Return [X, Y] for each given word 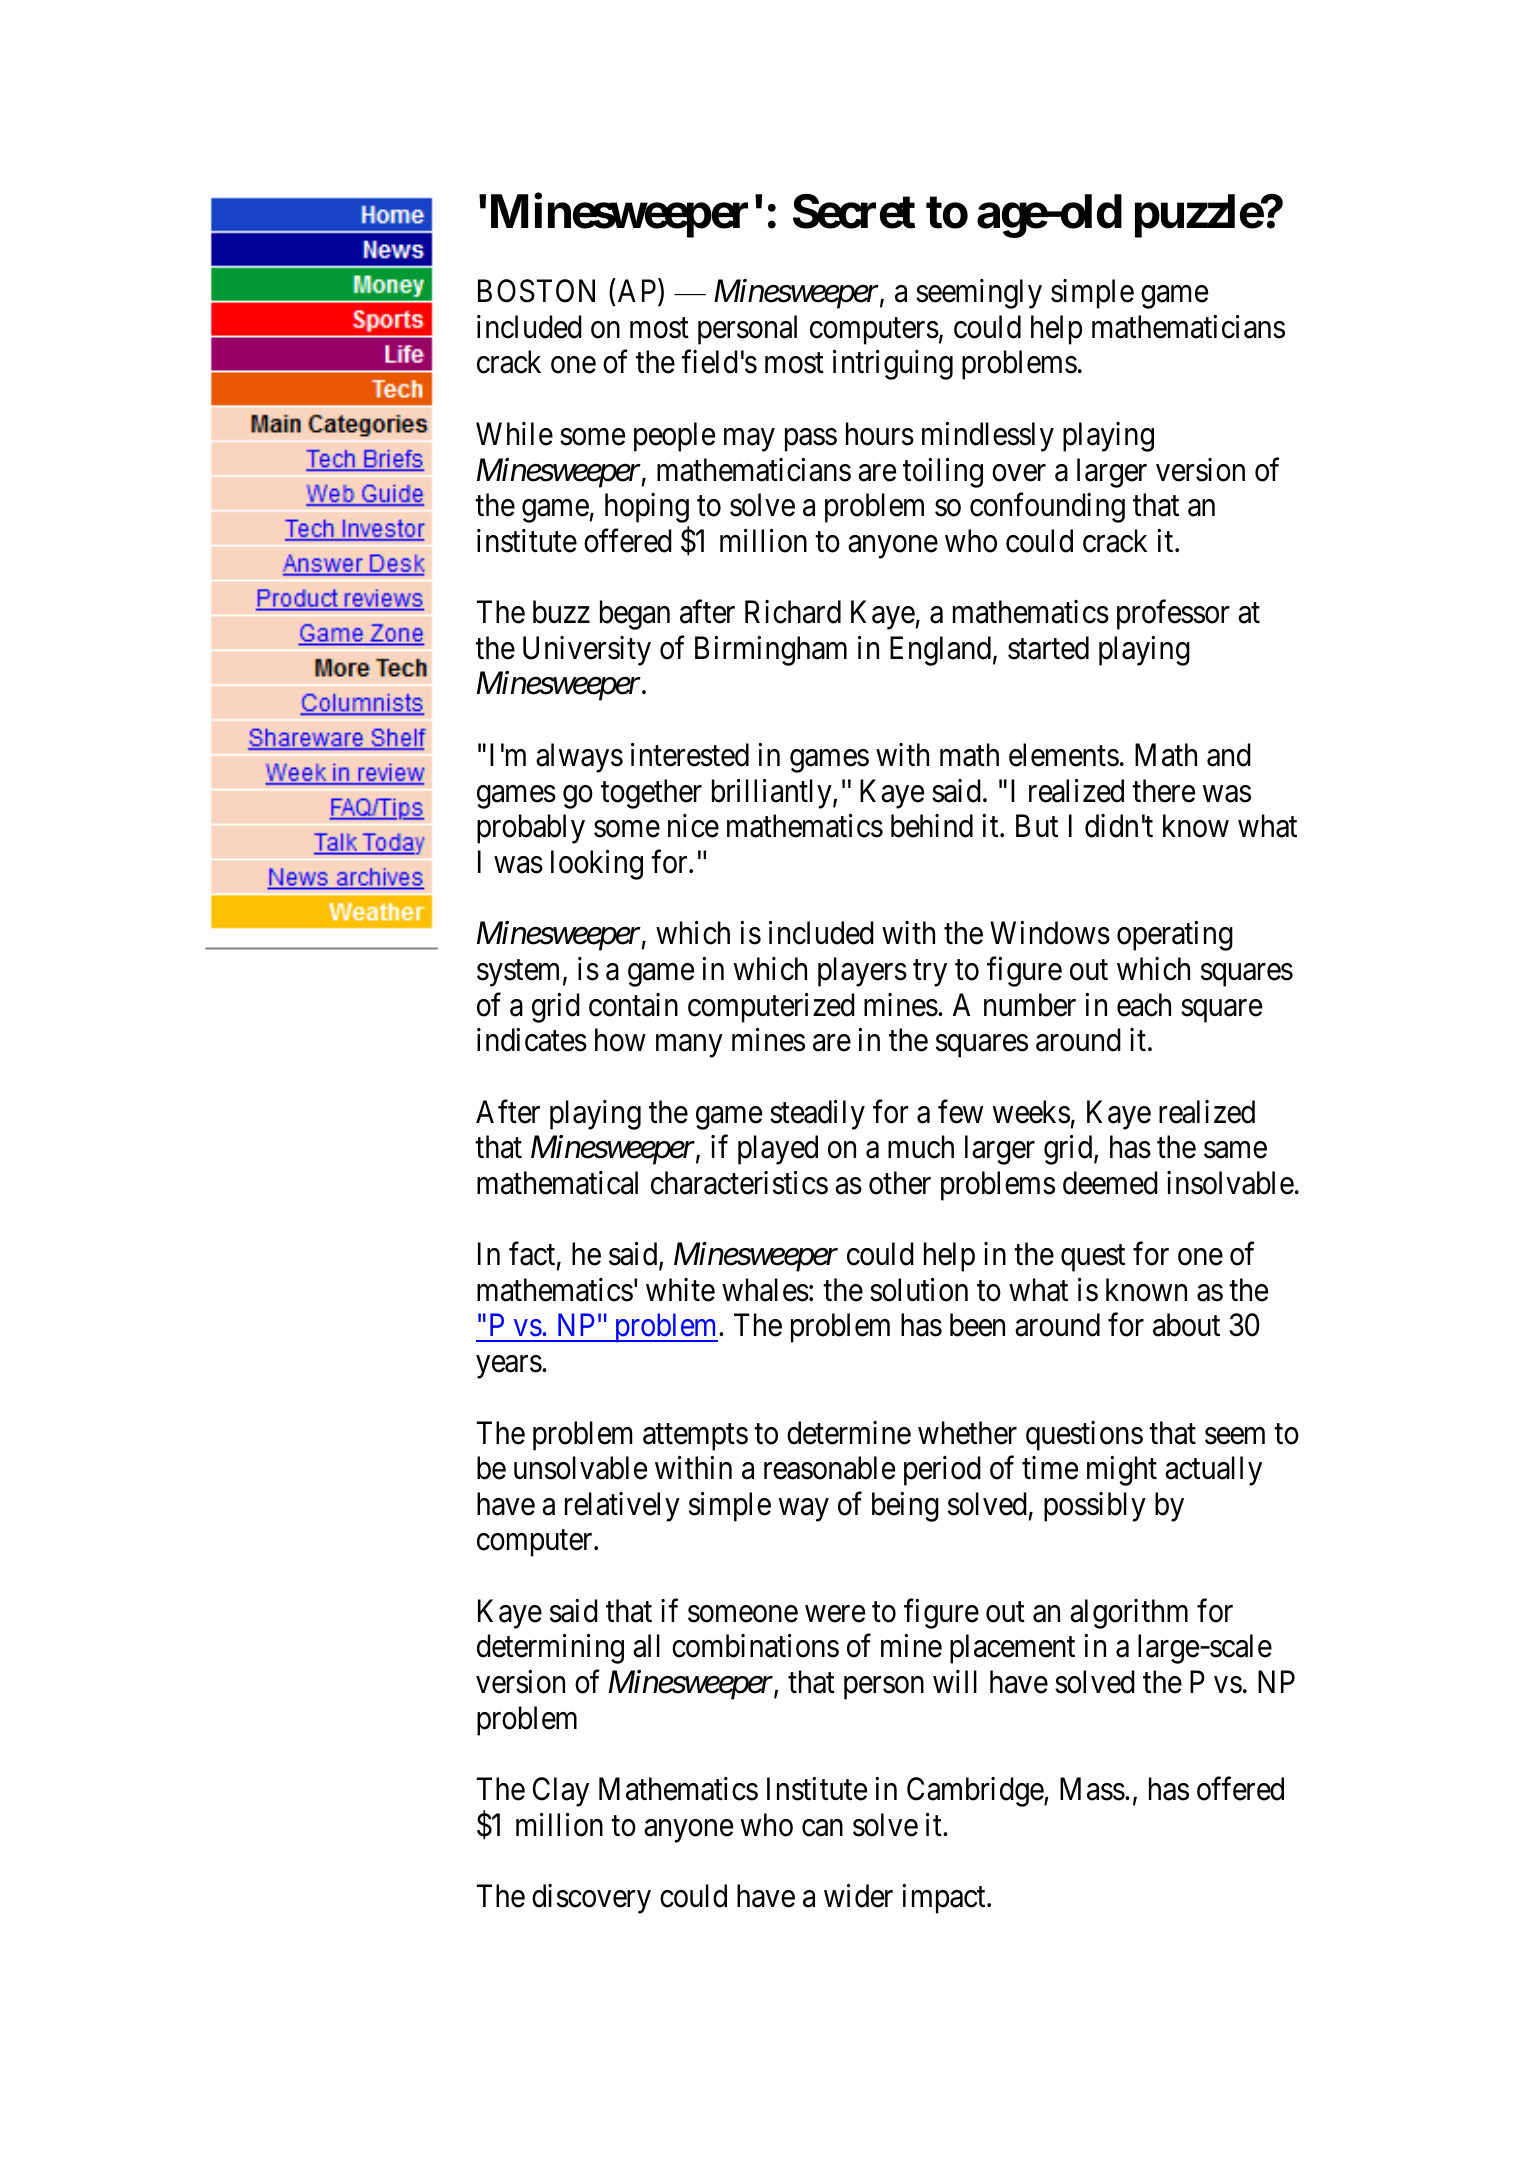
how [620, 1040]
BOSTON [536, 291]
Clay [561, 1792]
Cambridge [976, 1792]
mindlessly [988, 437]
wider [858, 1896]
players [862, 972]
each [1144, 1005]
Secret [854, 211]
